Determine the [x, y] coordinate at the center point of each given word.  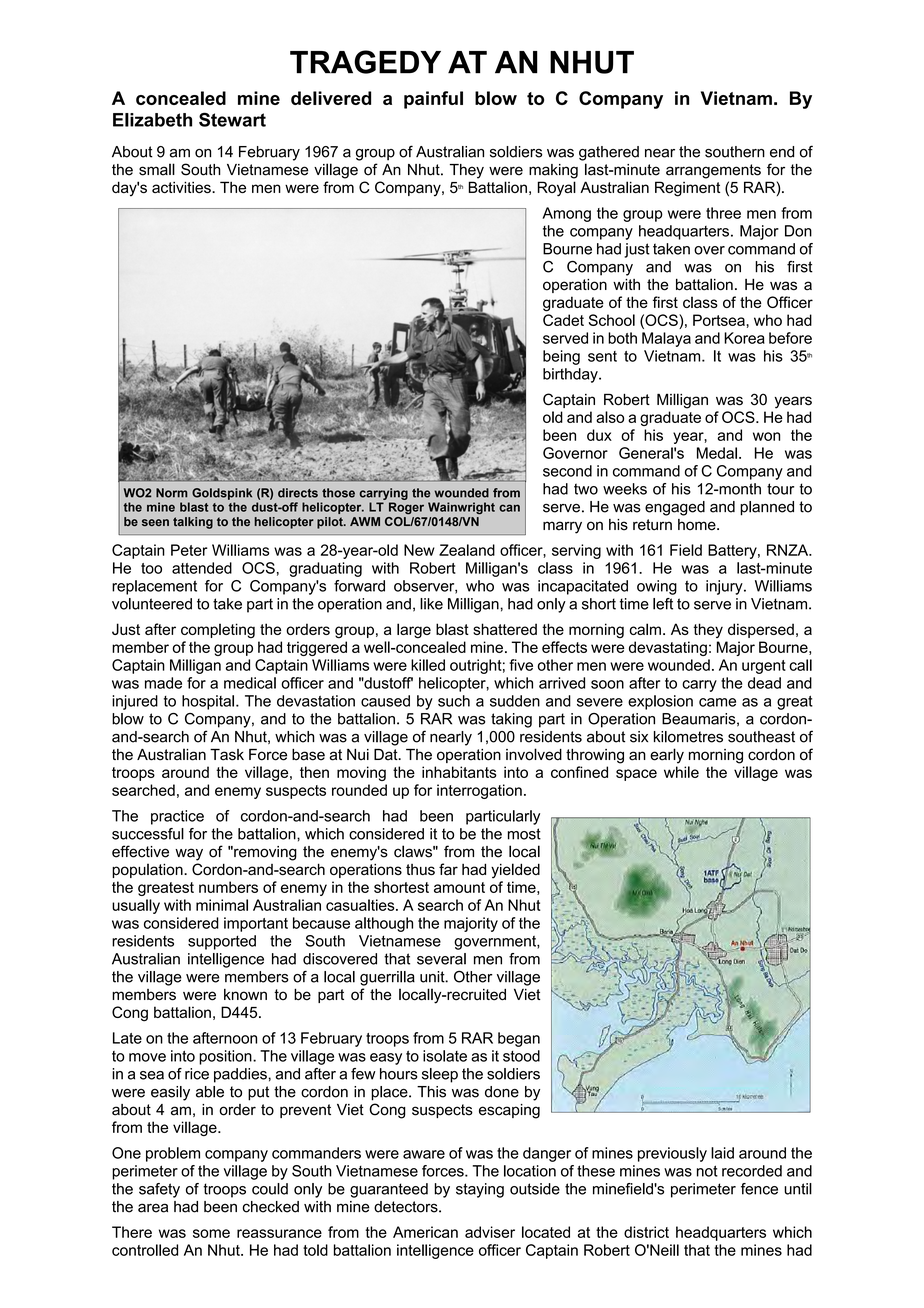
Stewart [232, 119]
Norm [171, 493]
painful [433, 100]
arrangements [713, 171]
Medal [717, 453]
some [211, 1233]
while [681, 772]
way [189, 854]
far [448, 869]
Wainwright [461, 508]
